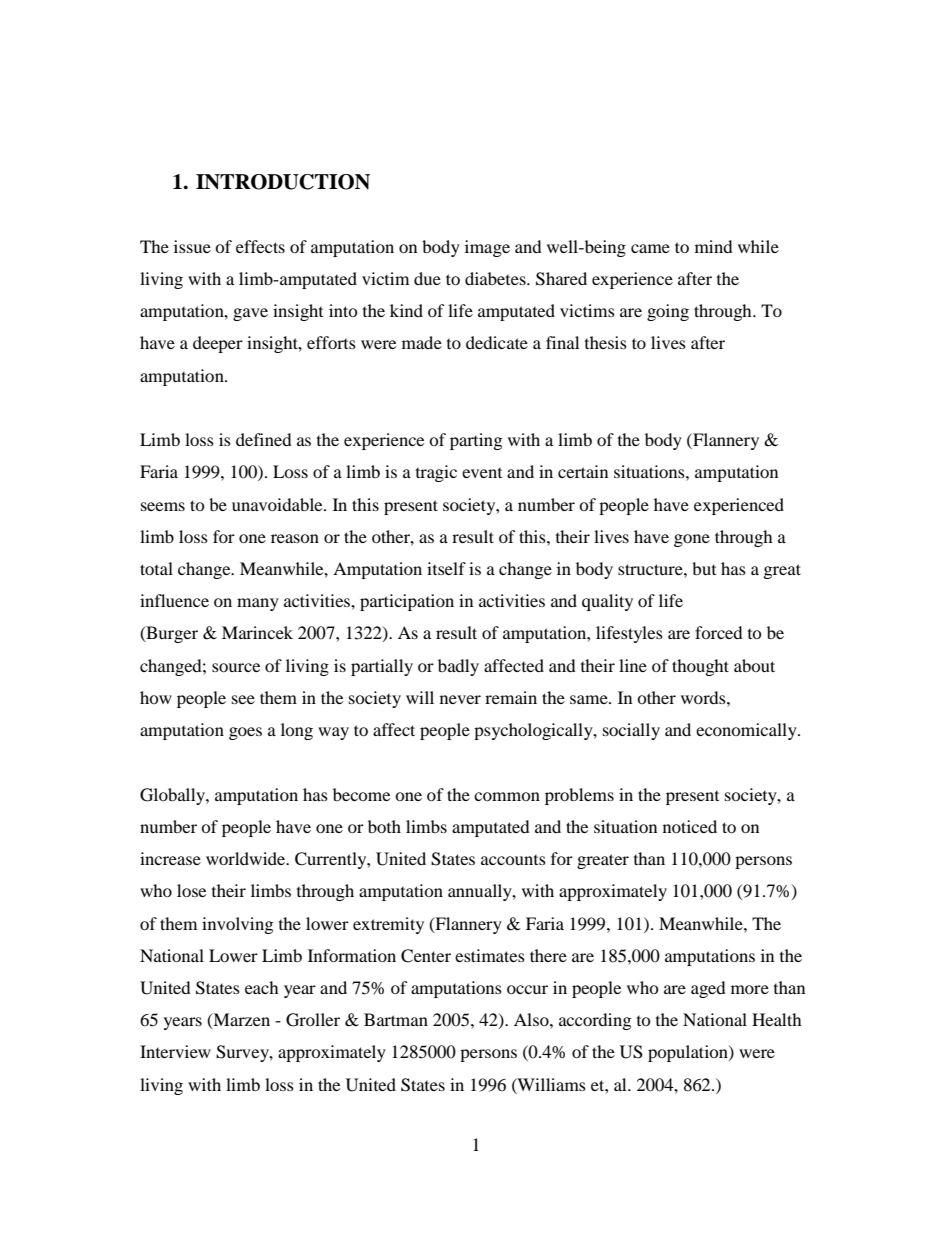 The image size is (952, 1233). I want to click on common, so click(507, 796).
